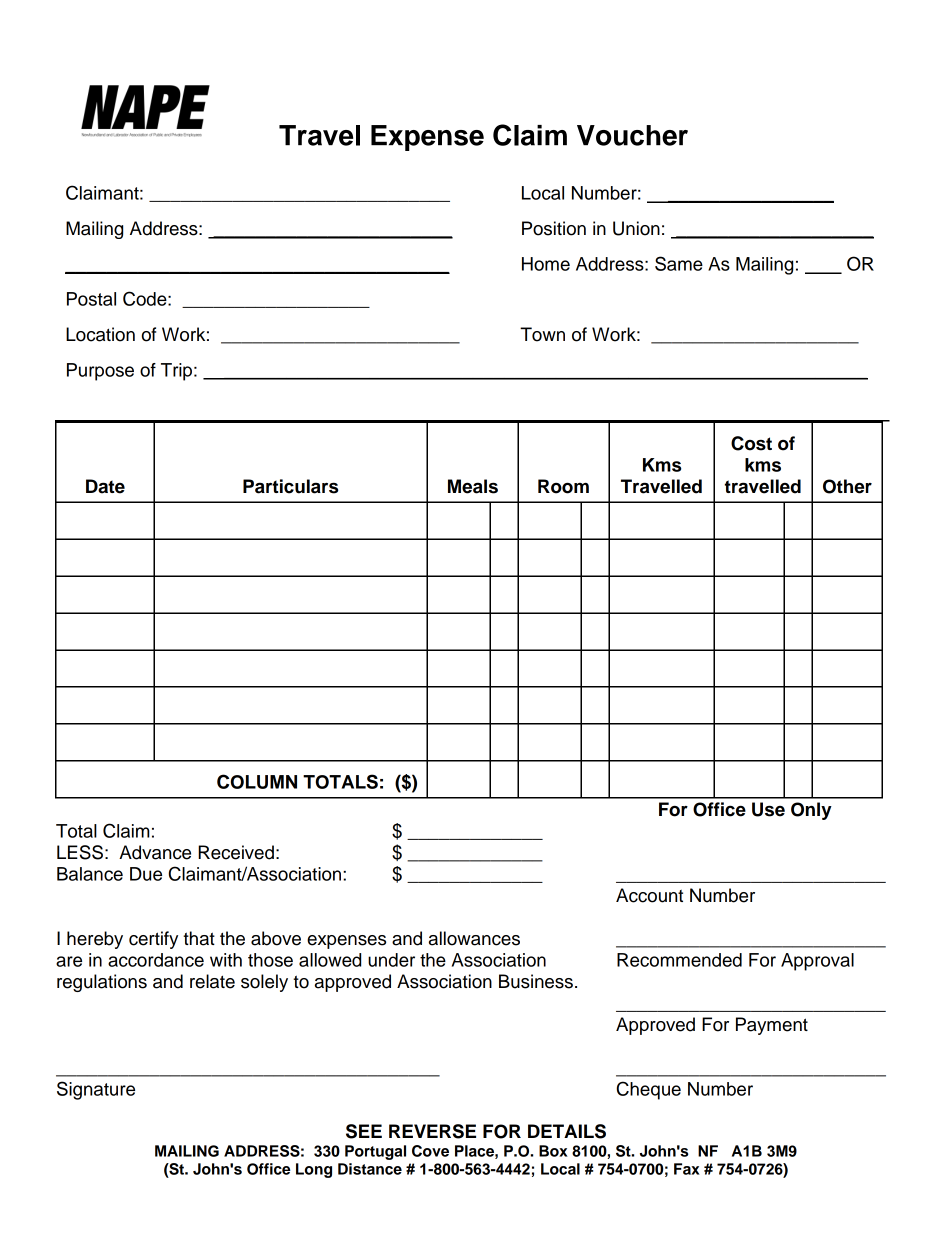  Describe the element at coordinates (257, 781) in the image. I see `COLUMN` at that location.
